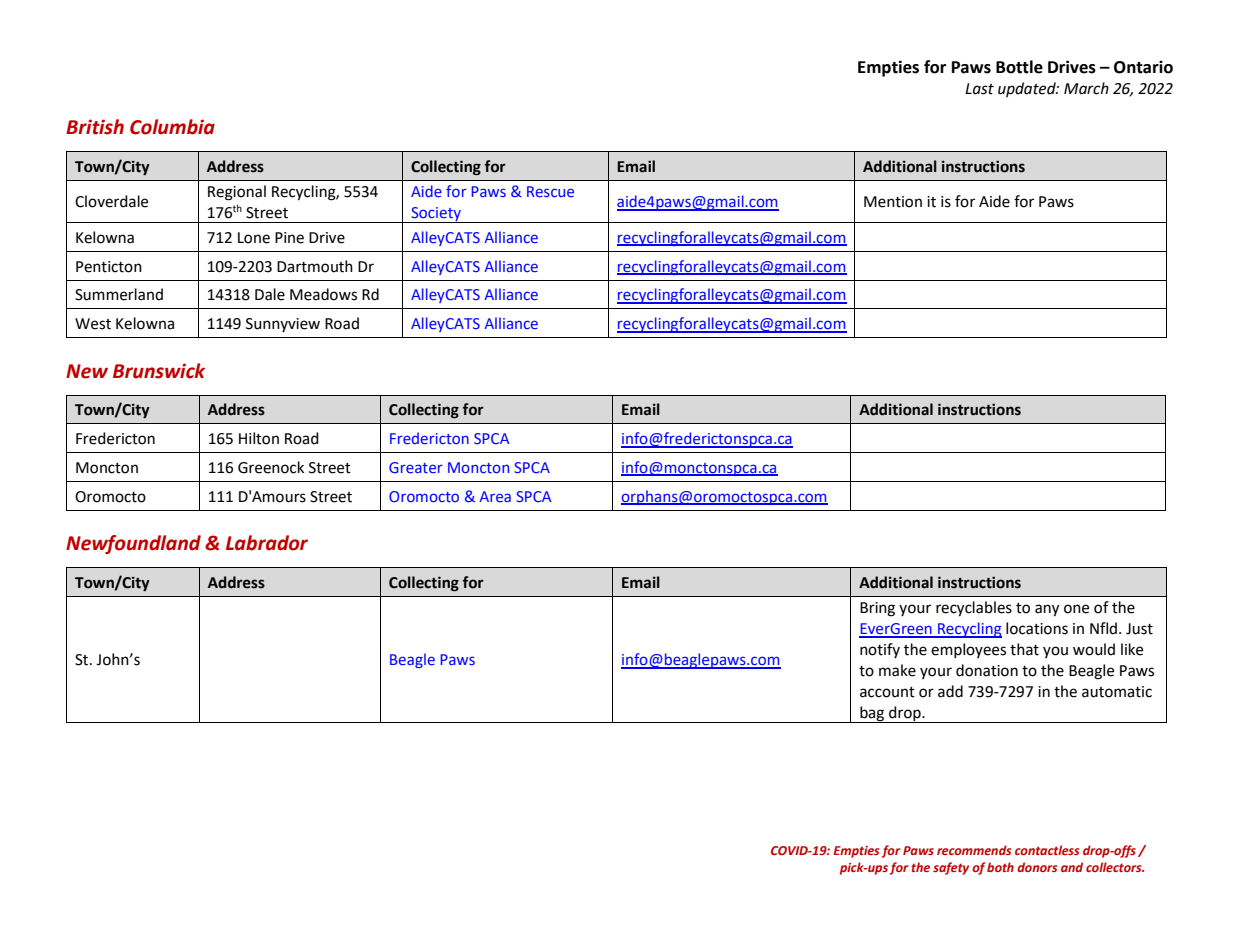  Describe the element at coordinates (315, 266) in the screenshot. I see `Dartmouth` at that location.
